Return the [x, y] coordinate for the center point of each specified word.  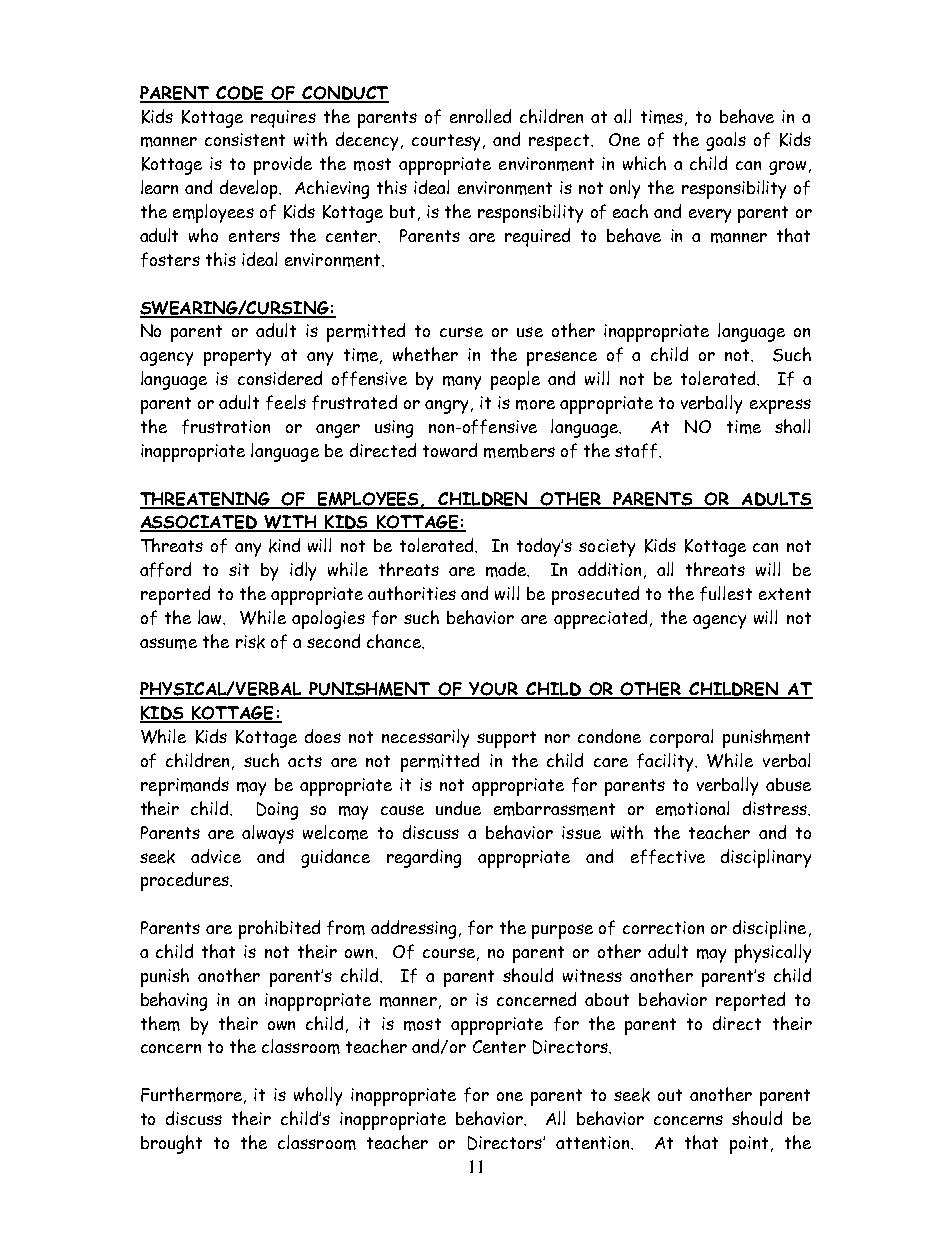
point [749, 1145]
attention [594, 1142]
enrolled [480, 116]
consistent [245, 139]
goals [726, 141]
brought [171, 1144]
